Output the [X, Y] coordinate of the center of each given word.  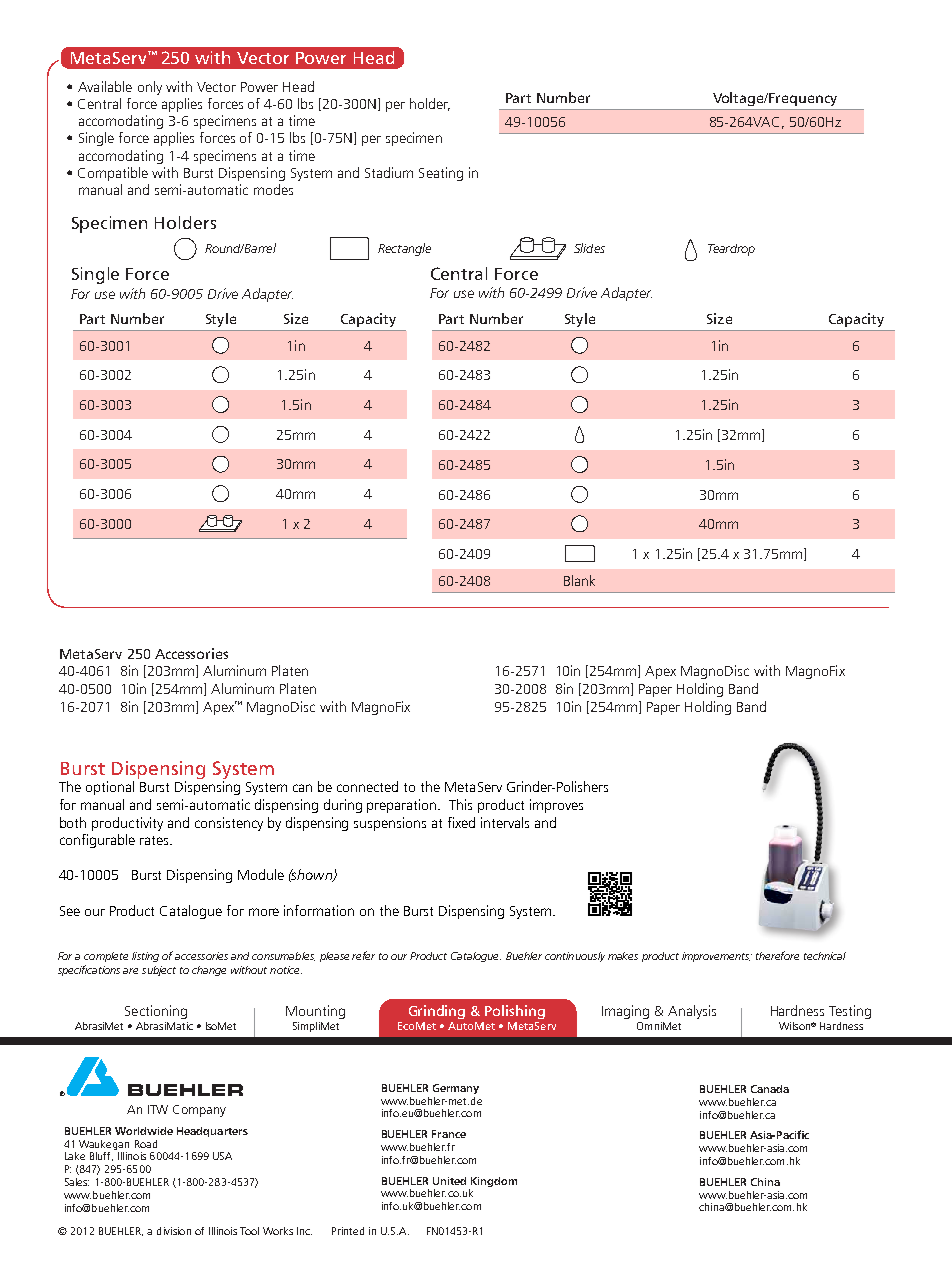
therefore [777, 955]
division [174, 1231]
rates [155, 840]
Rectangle [404, 249]
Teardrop [731, 250]
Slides [589, 248]
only [150, 88]
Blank [579, 580]
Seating [441, 174]
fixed [461, 822]
